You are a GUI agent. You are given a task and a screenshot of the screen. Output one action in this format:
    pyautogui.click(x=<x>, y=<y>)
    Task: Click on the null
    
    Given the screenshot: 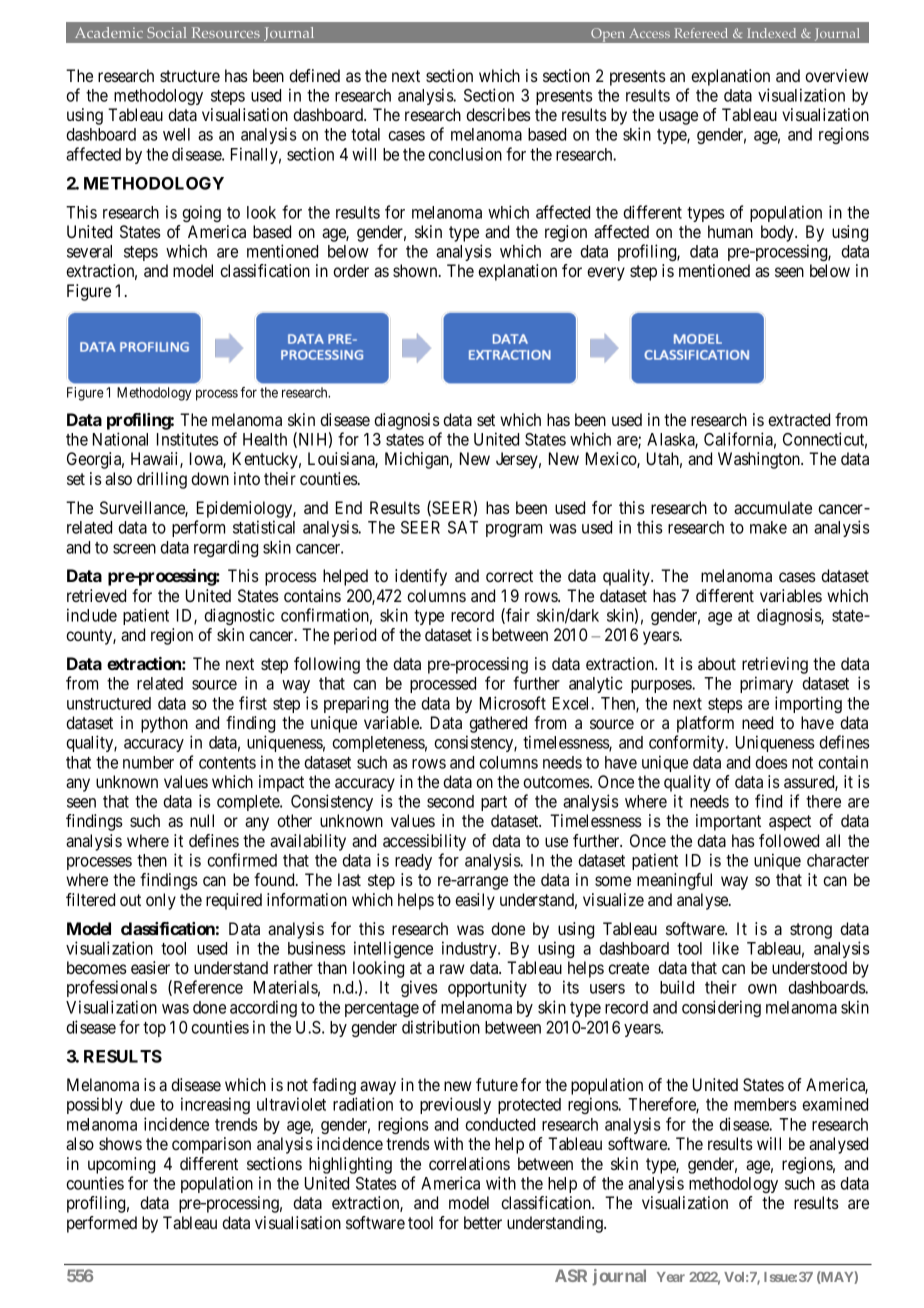 What is the action you would take?
    pyautogui.click(x=202, y=820)
